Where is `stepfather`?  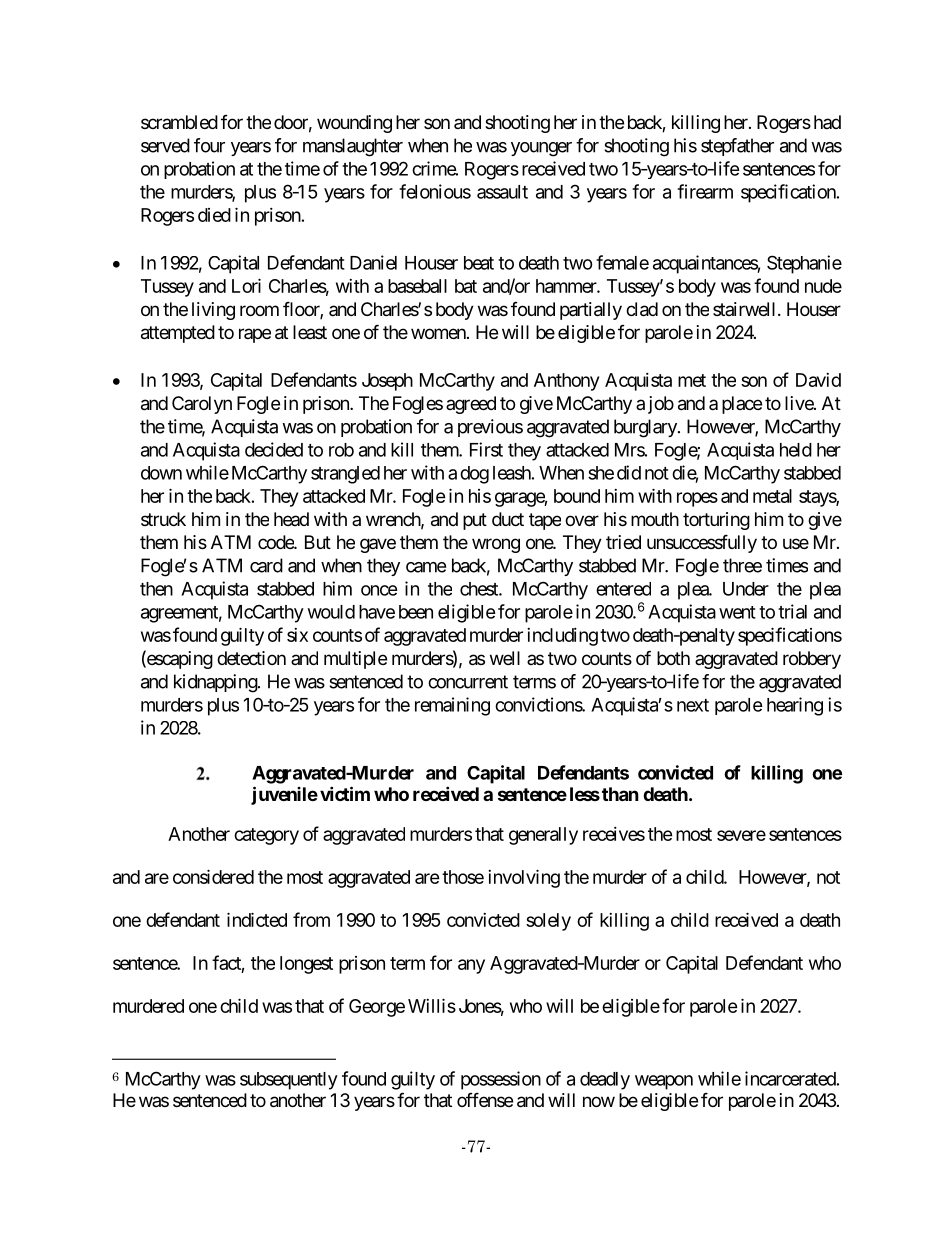
stepfather is located at coordinates (737, 147).
